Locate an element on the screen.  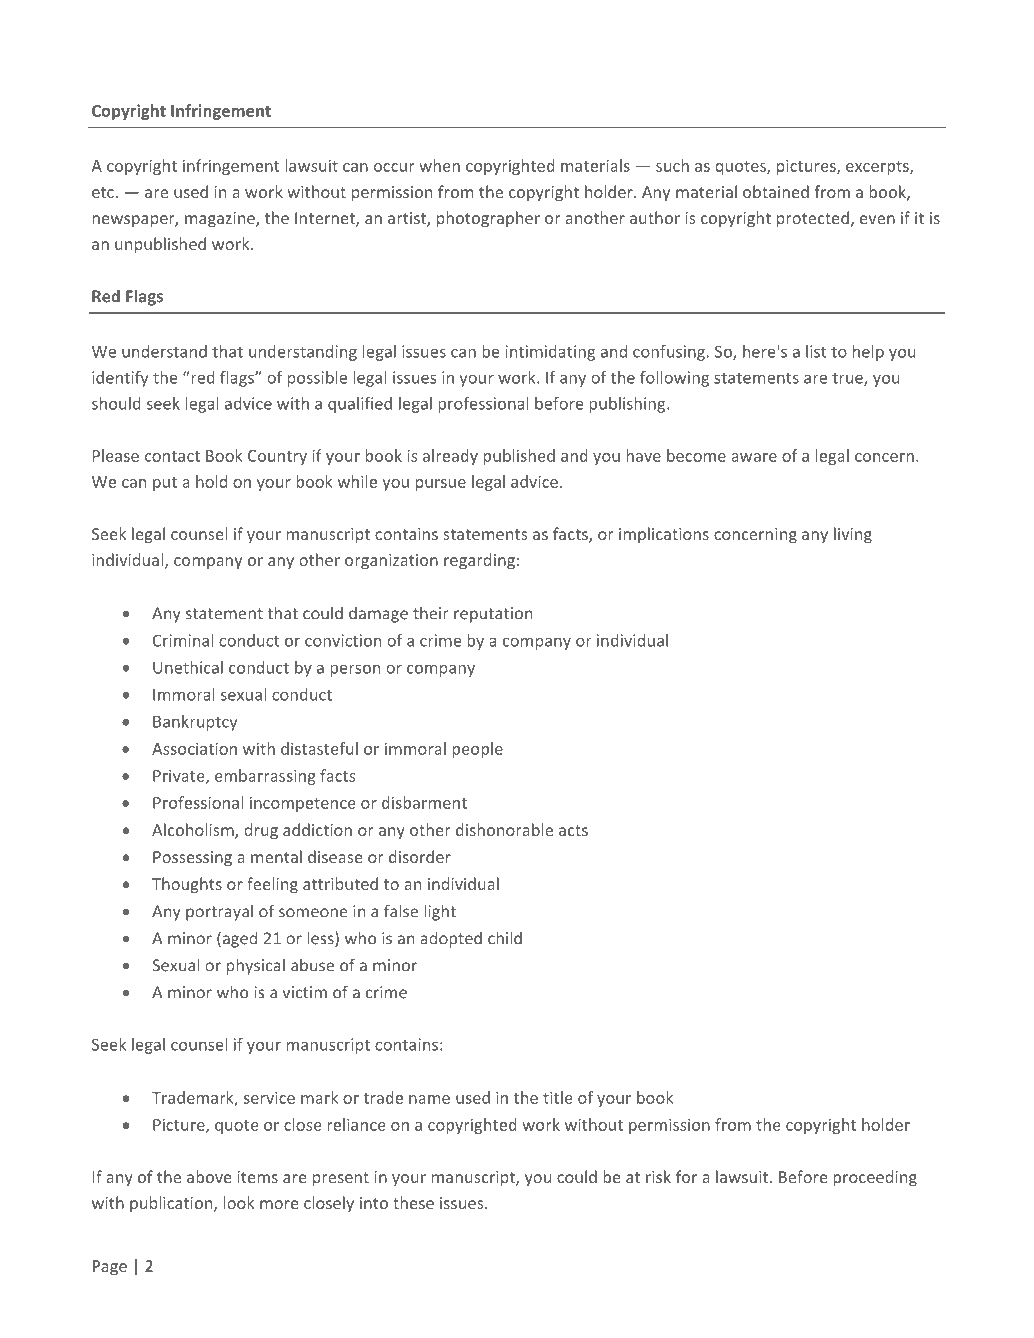
living is located at coordinates (853, 535).
